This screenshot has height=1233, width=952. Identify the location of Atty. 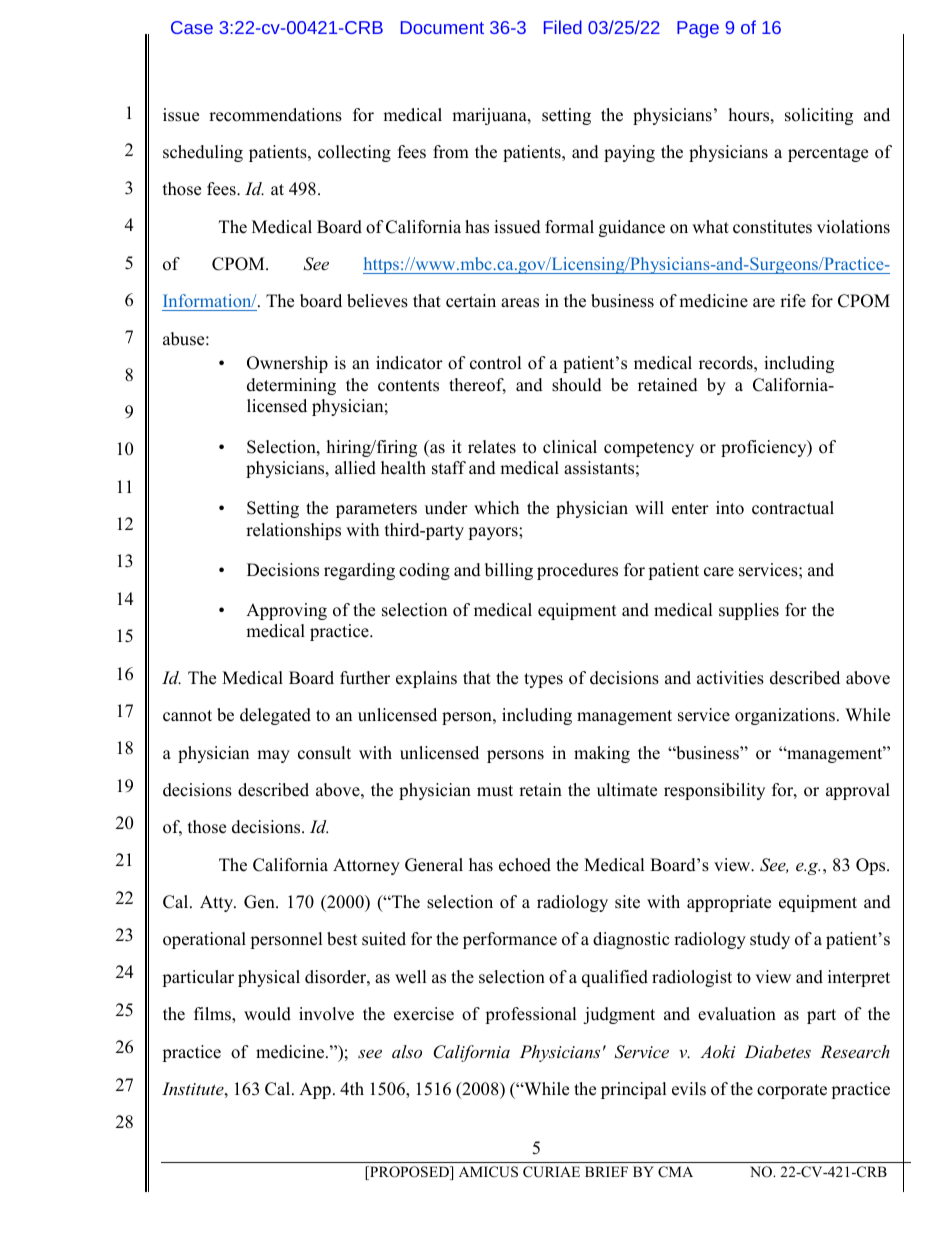
(218, 903).
